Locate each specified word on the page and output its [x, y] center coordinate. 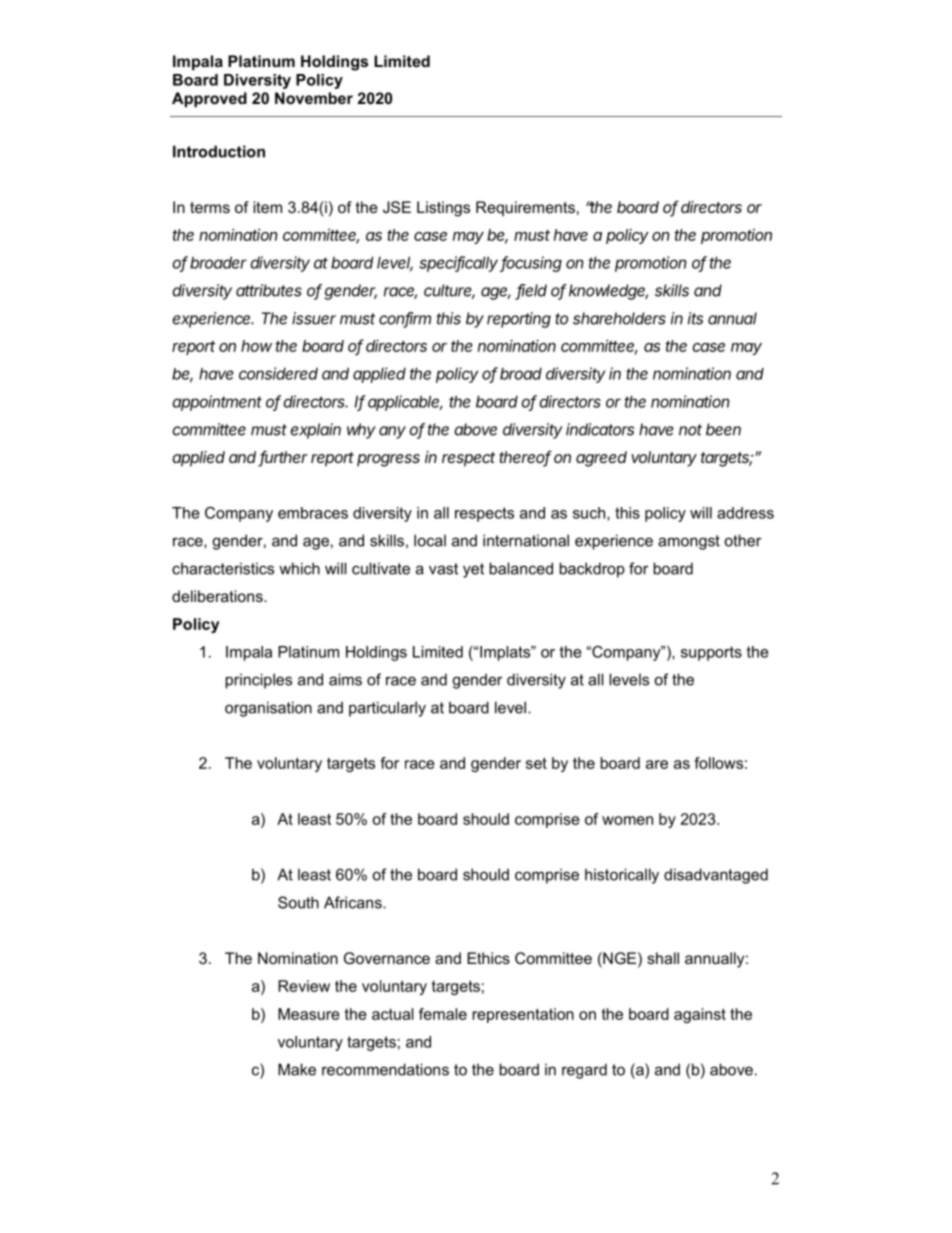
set [536, 763]
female [443, 1014]
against [700, 1015]
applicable [405, 403]
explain [315, 431]
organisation [268, 709]
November [314, 98]
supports [711, 653]
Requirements [525, 208]
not [690, 430]
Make [297, 1069]
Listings [443, 209]
